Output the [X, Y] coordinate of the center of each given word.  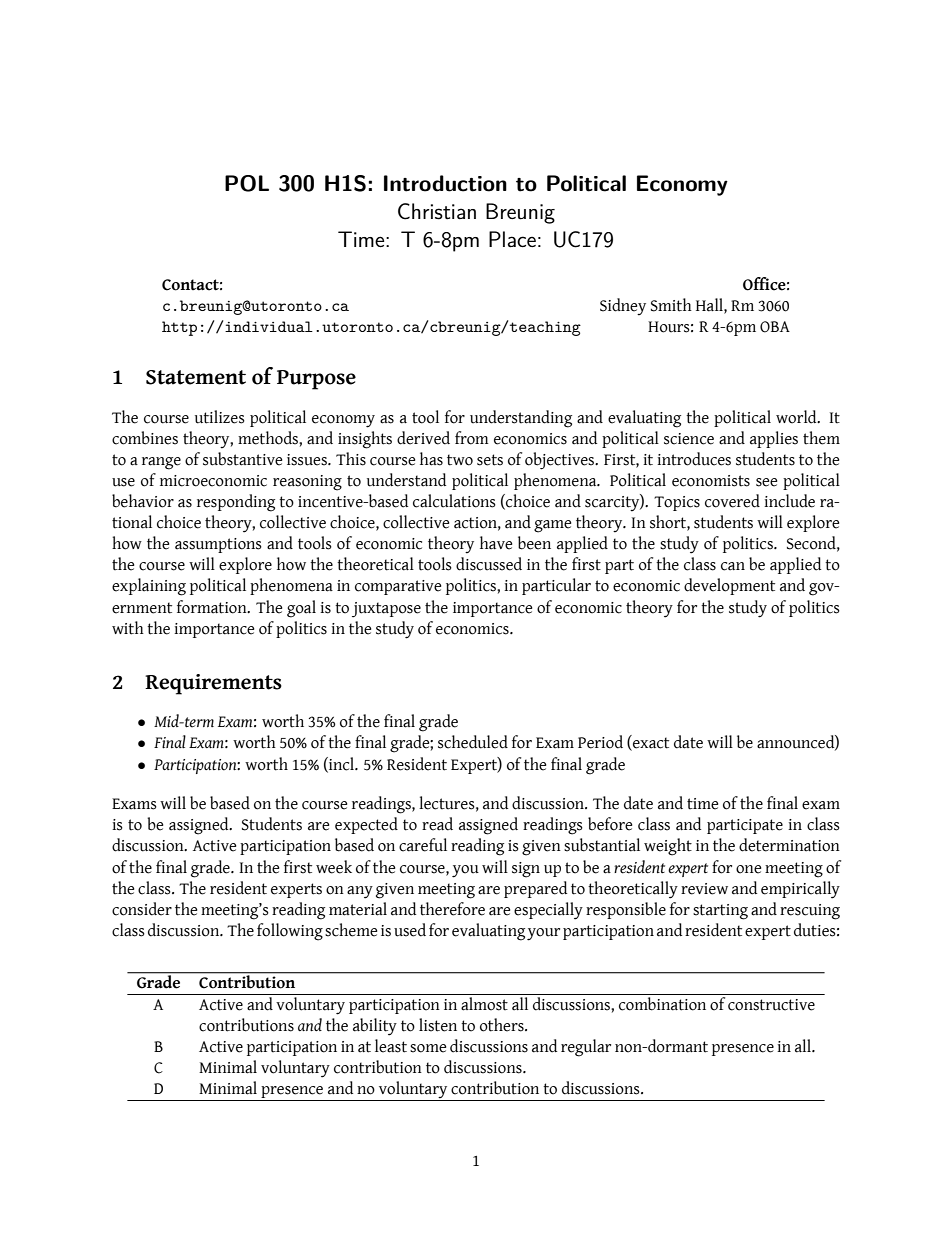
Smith [671, 305]
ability [375, 1027]
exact [650, 743]
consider [142, 909]
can [733, 566]
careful [423, 845]
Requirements [213, 684]
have [496, 543]
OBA [775, 327]
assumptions [218, 545]
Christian [437, 211]
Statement [196, 377]
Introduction [445, 183]
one [748, 869]
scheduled [473, 742]
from [472, 438]
